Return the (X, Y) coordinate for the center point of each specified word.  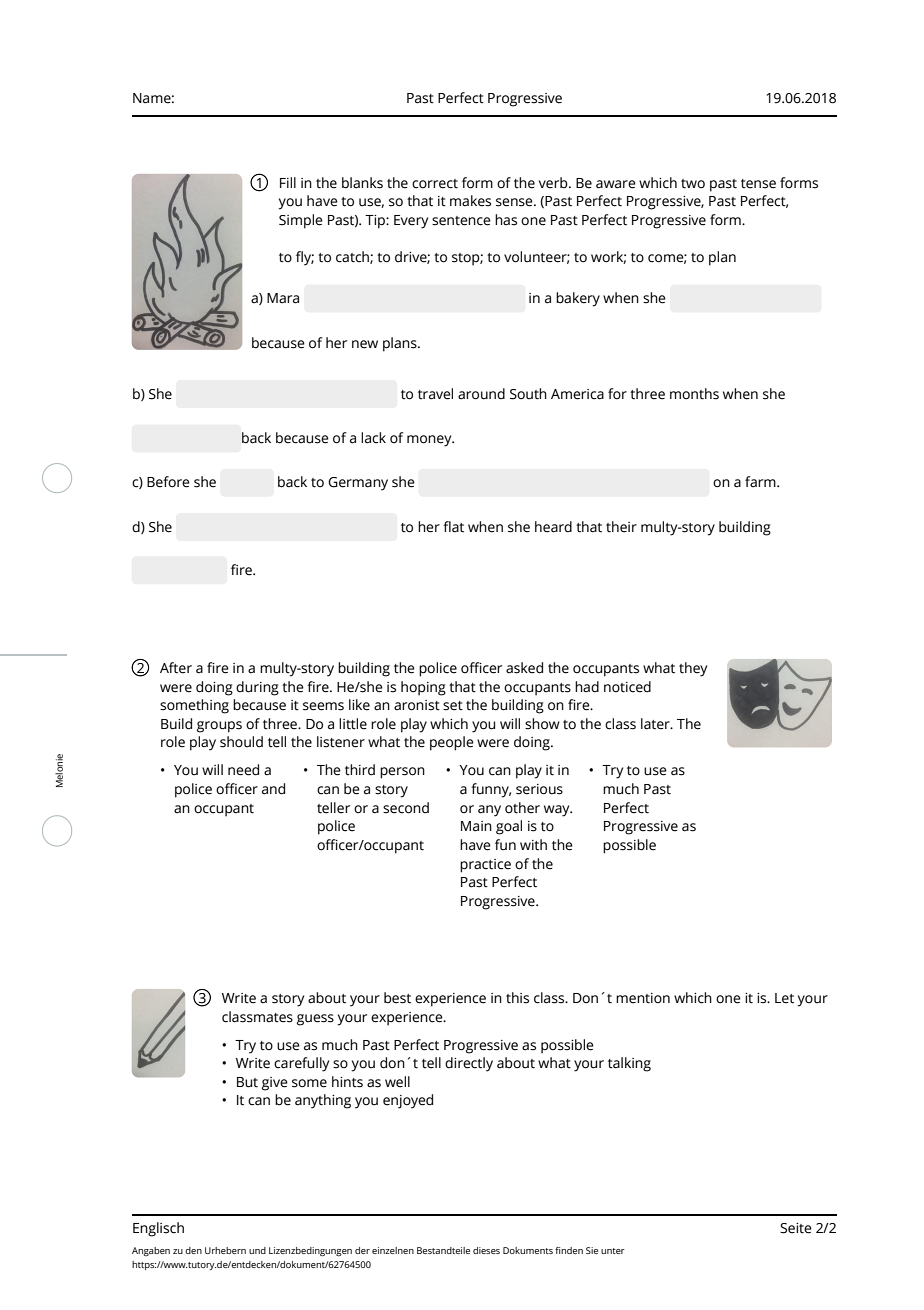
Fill (288, 182)
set (453, 706)
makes (470, 201)
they (693, 669)
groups (219, 727)
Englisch (158, 1229)
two (693, 184)
